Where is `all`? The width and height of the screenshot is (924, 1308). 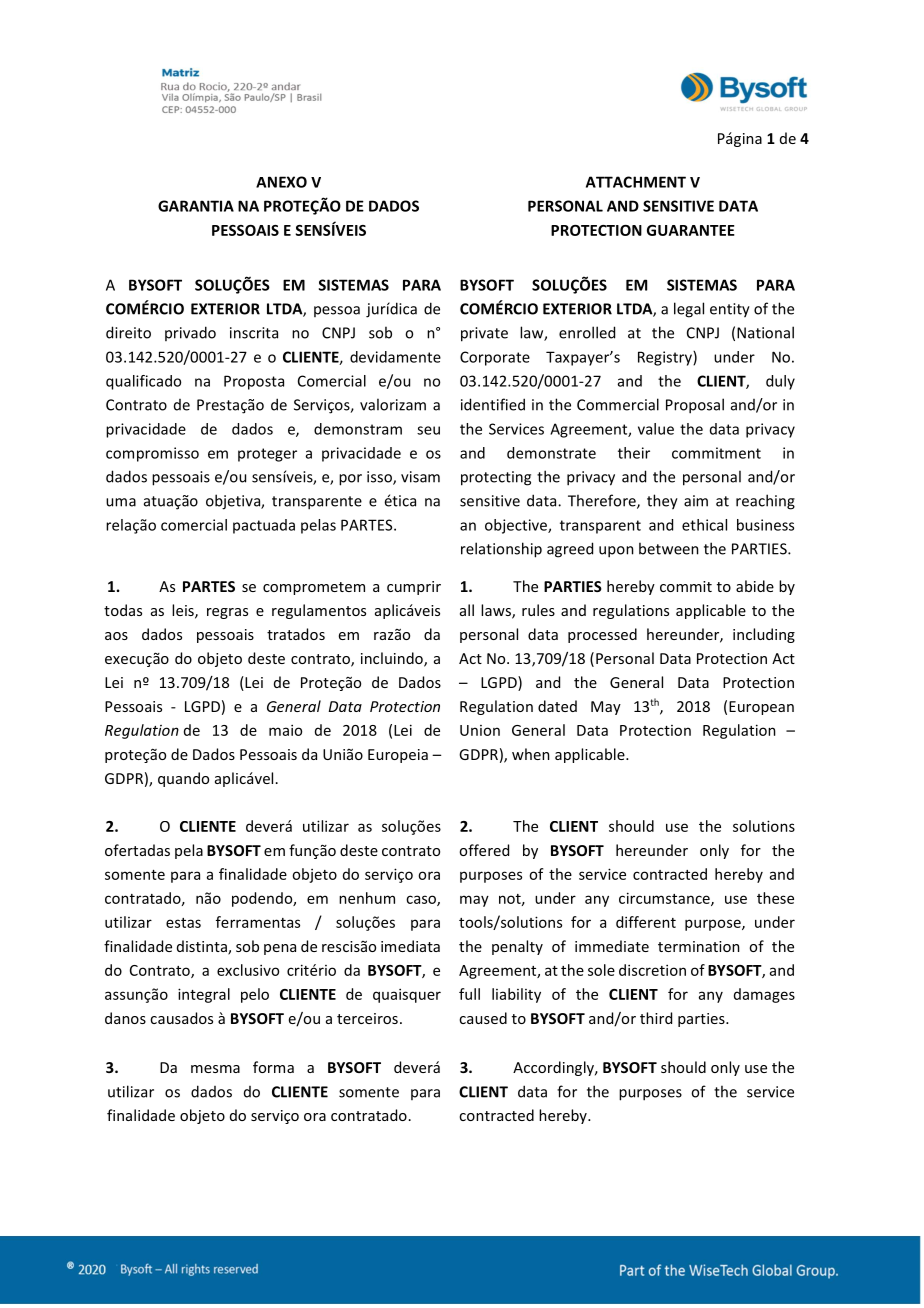
all is located at coordinates (467, 610).
